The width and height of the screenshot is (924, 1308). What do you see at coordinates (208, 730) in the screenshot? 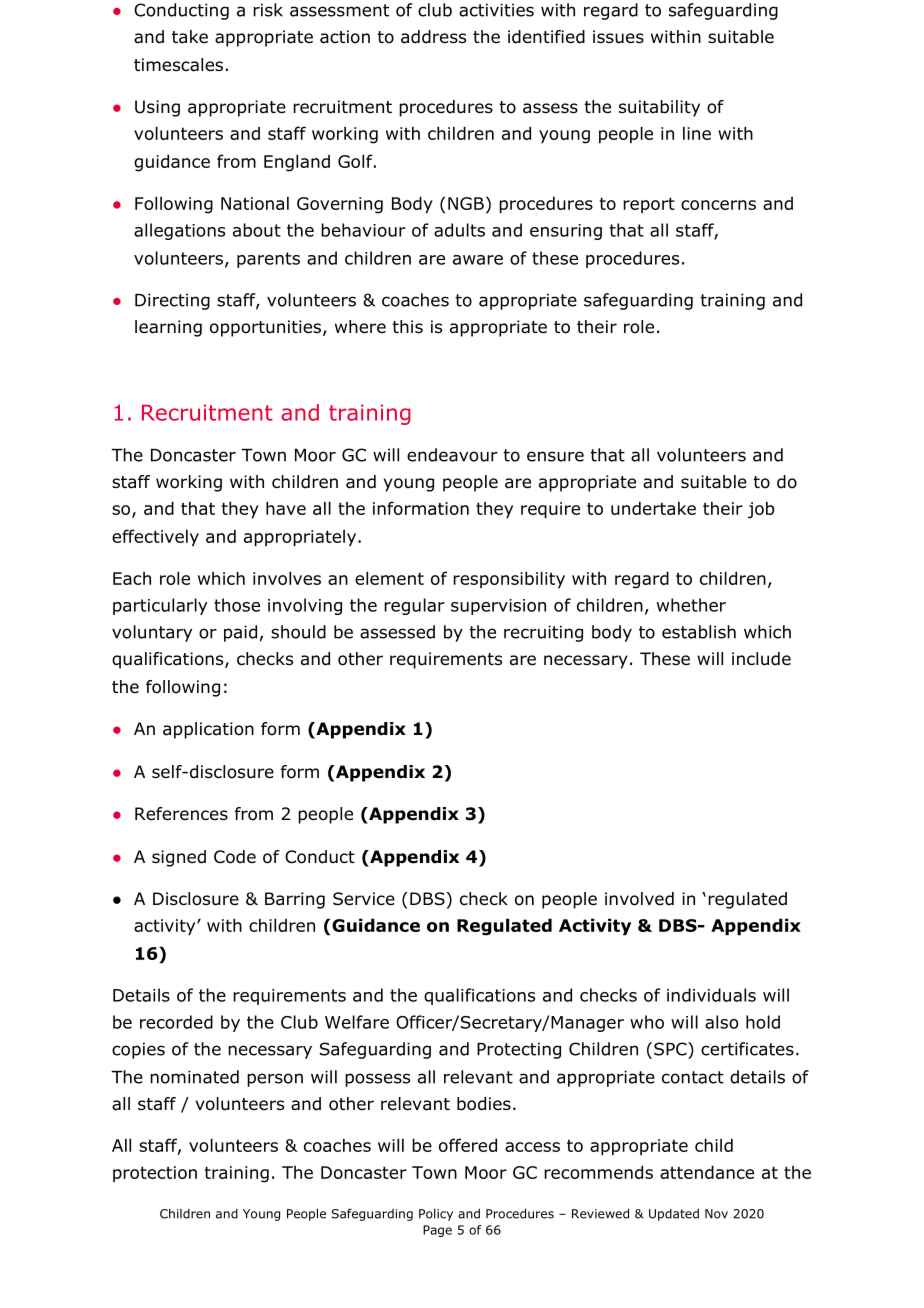
I see `application` at bounding box center [208, 730].
